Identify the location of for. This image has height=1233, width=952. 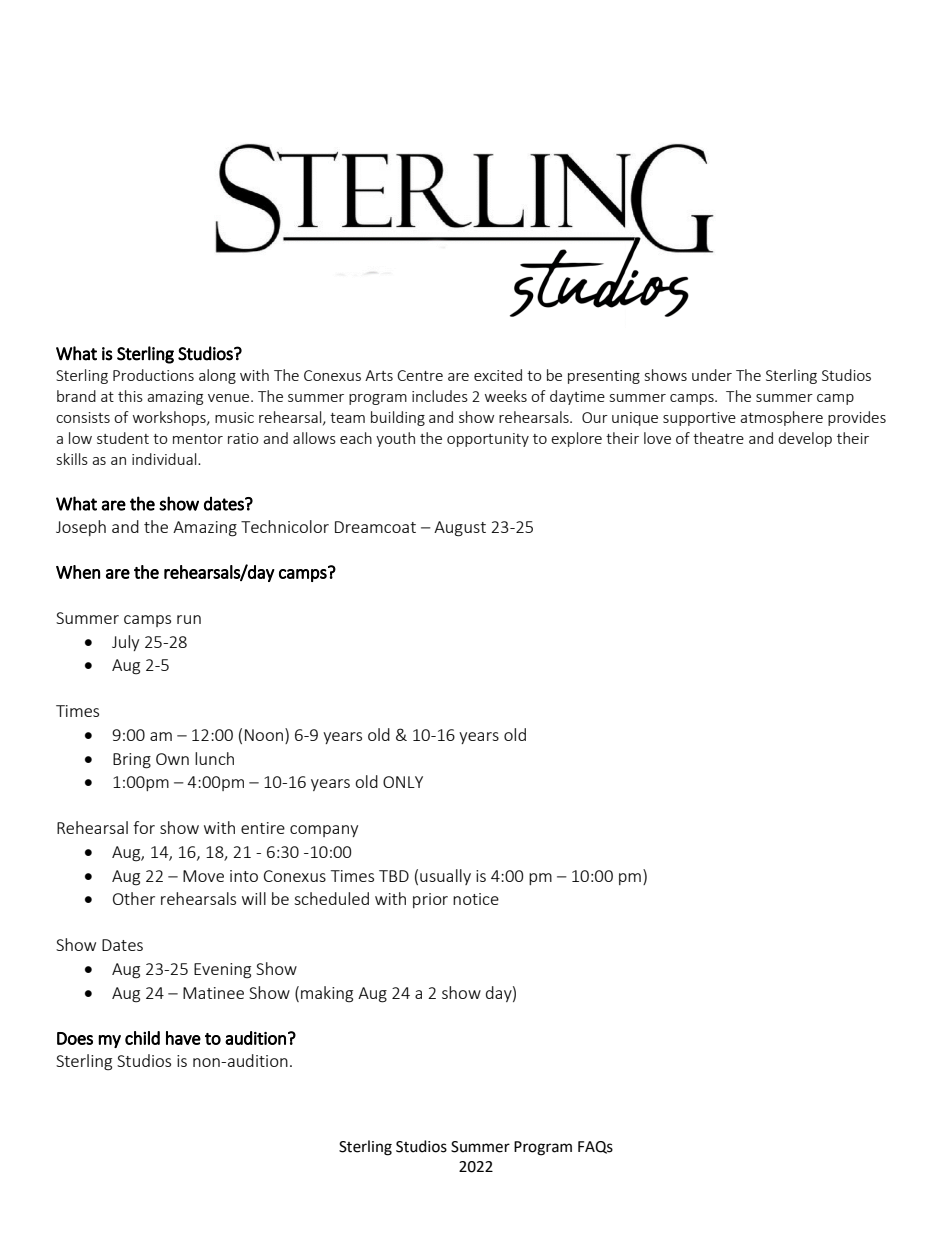
(144, 827).
